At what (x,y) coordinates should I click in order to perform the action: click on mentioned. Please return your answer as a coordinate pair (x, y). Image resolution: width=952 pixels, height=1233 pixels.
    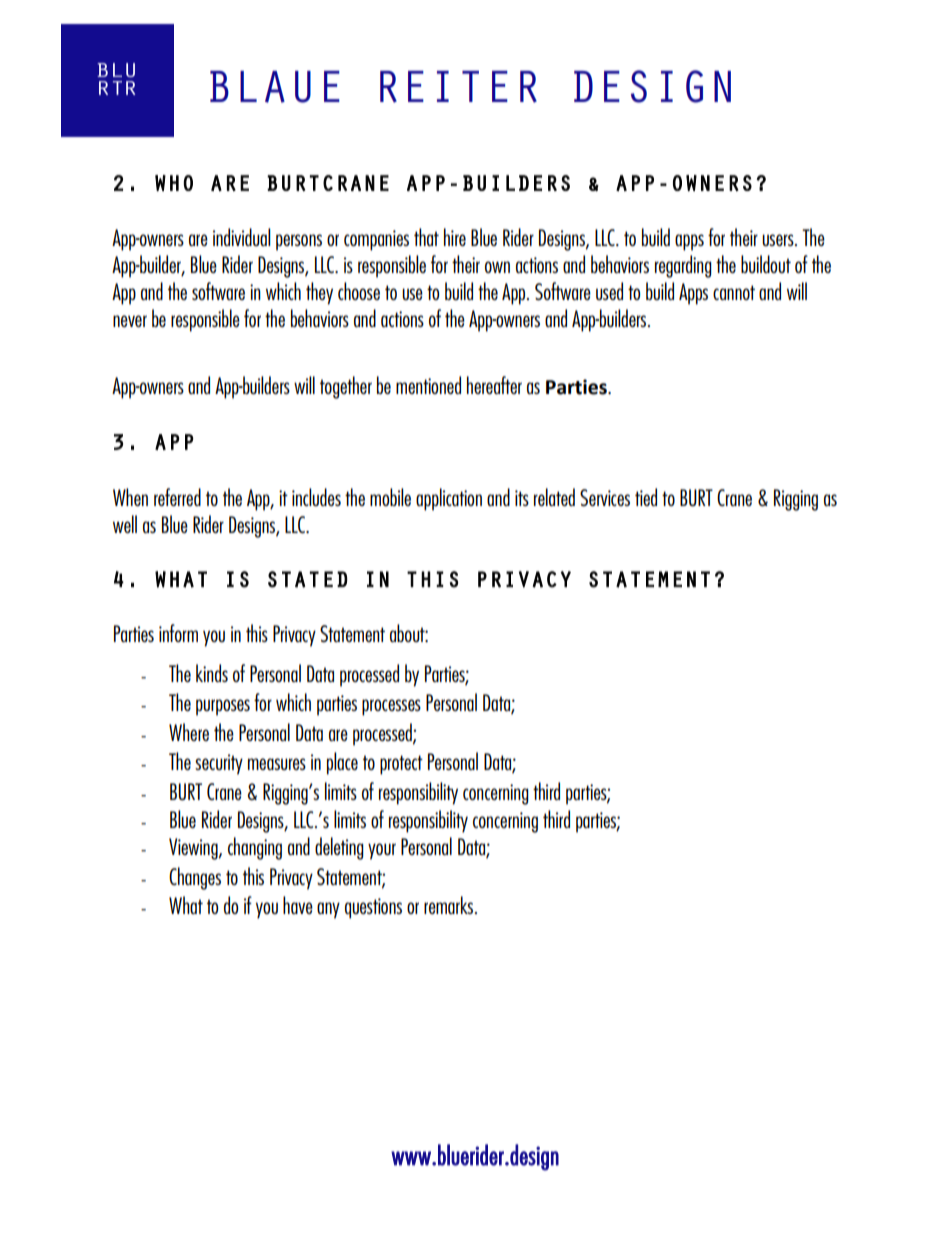
    Looking at the image, I should click on (428, 385).
